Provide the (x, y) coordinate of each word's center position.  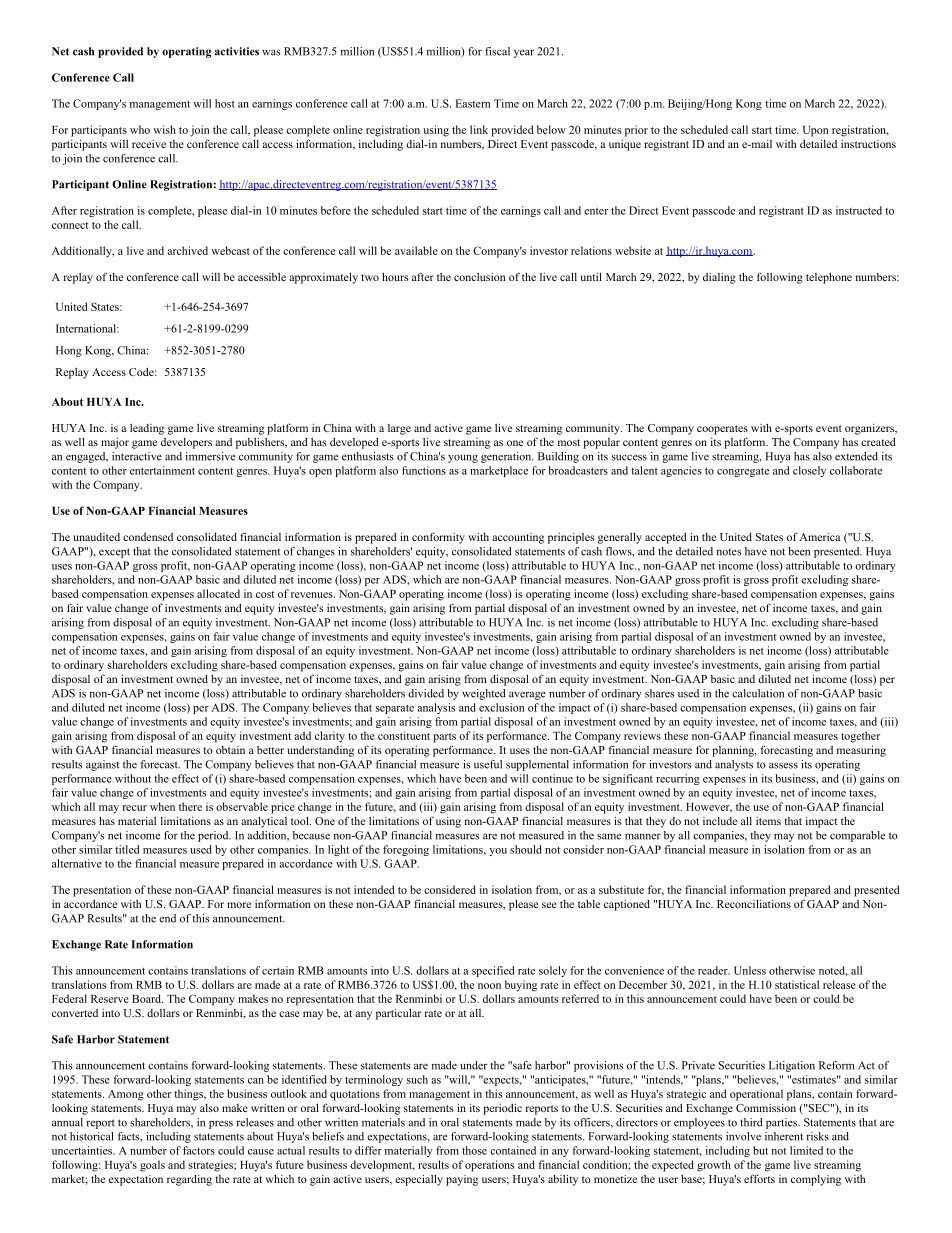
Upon (815, 131)
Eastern (473, 103)
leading (147, 429)
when (162, 806)
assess (783, 765)
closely (809, 471)
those (474, 1150)
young (463, 459)
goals (152, 1166)
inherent (784, 1136)
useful (488, 764)
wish (164, 129)
